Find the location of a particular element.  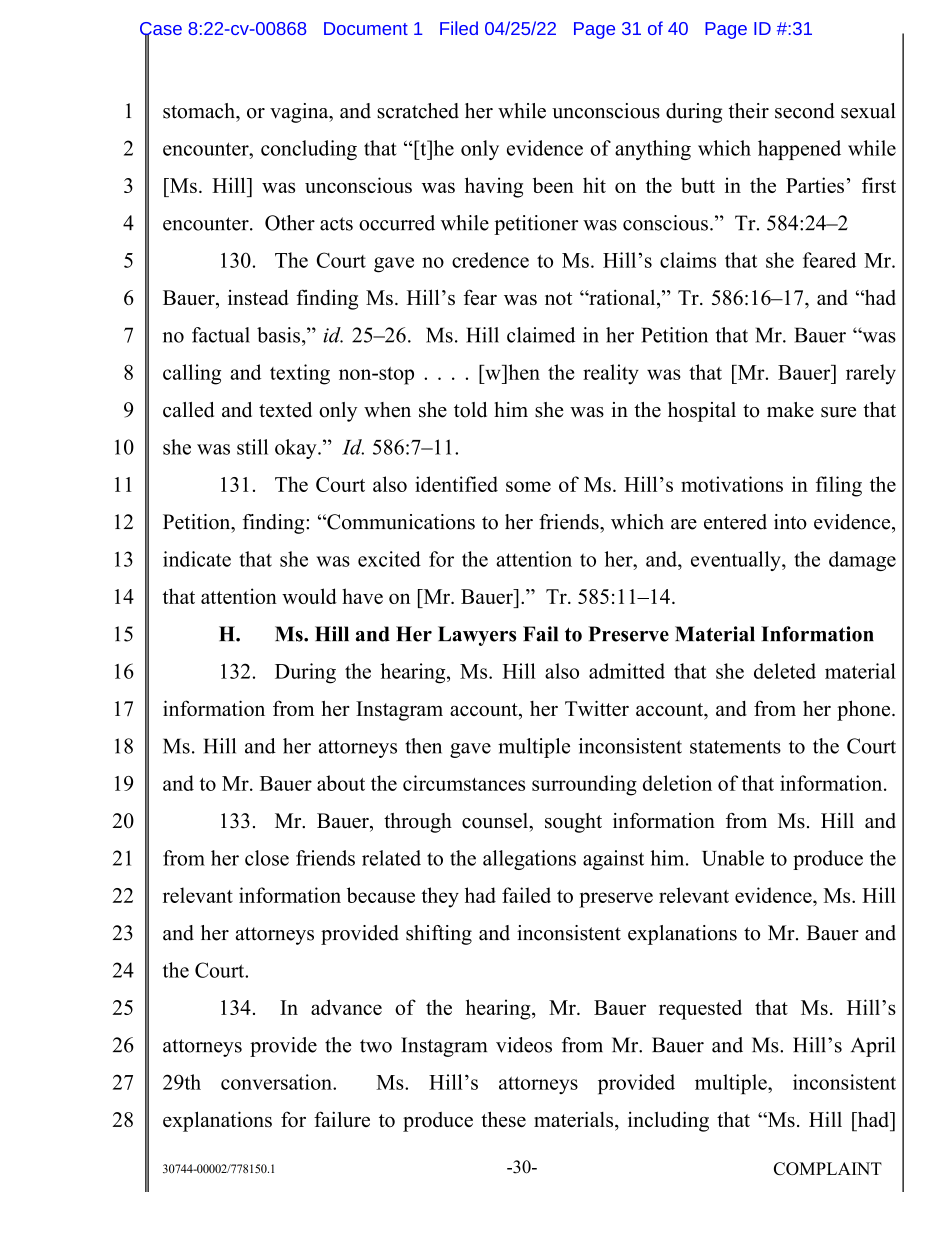

told is located at coordinates (470, 410).
